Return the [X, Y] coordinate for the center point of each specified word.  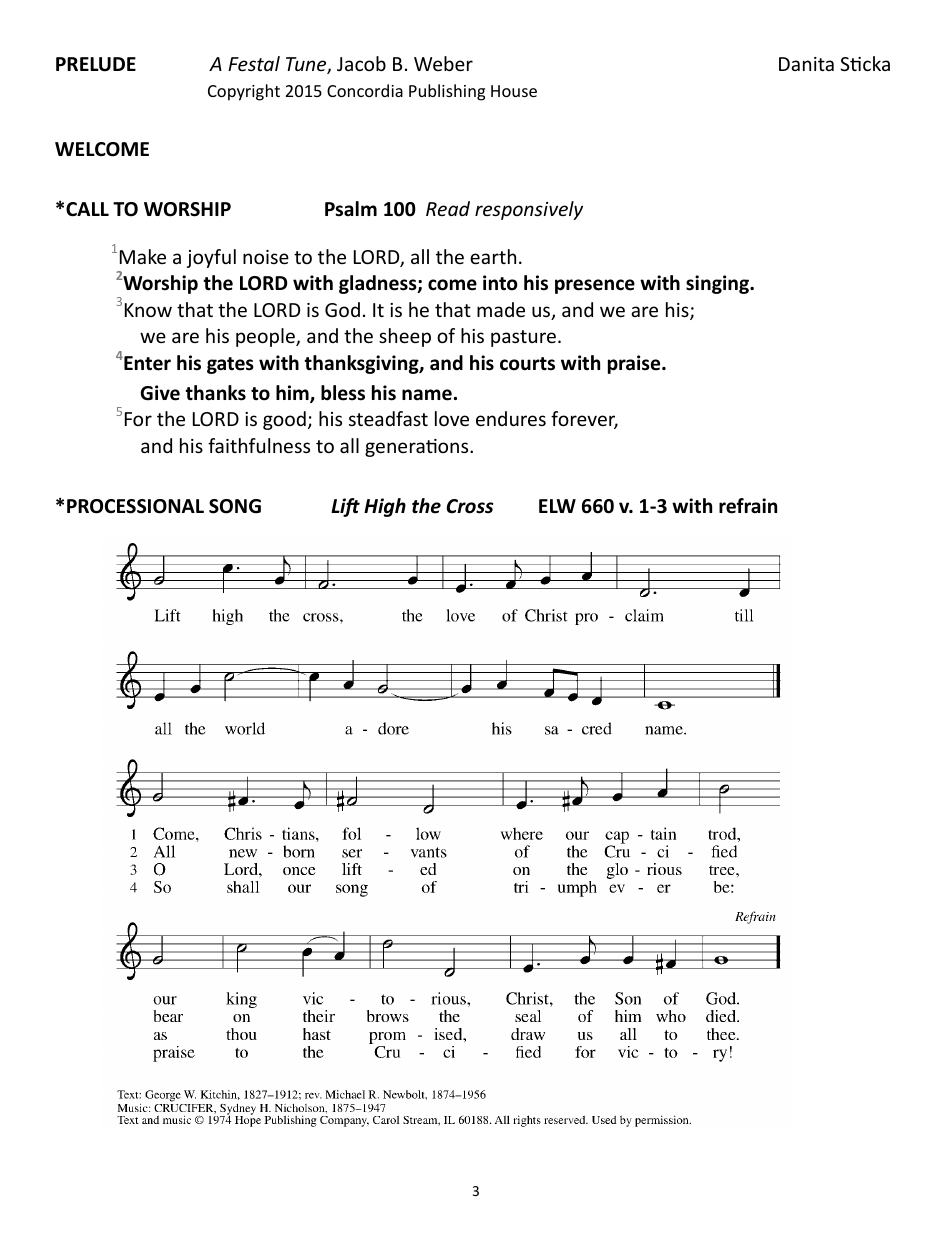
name [427, 395]
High [385, 507]
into [500, 283]
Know [148, 310]
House [514, 91]
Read [448, 208]
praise [635, 364]
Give [160, 393]
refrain [748, 506]
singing [718, 284]
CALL [87, 209]
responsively [529, 210]
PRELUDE [96, 64]
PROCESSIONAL [135, 506]
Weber [443, 63]
